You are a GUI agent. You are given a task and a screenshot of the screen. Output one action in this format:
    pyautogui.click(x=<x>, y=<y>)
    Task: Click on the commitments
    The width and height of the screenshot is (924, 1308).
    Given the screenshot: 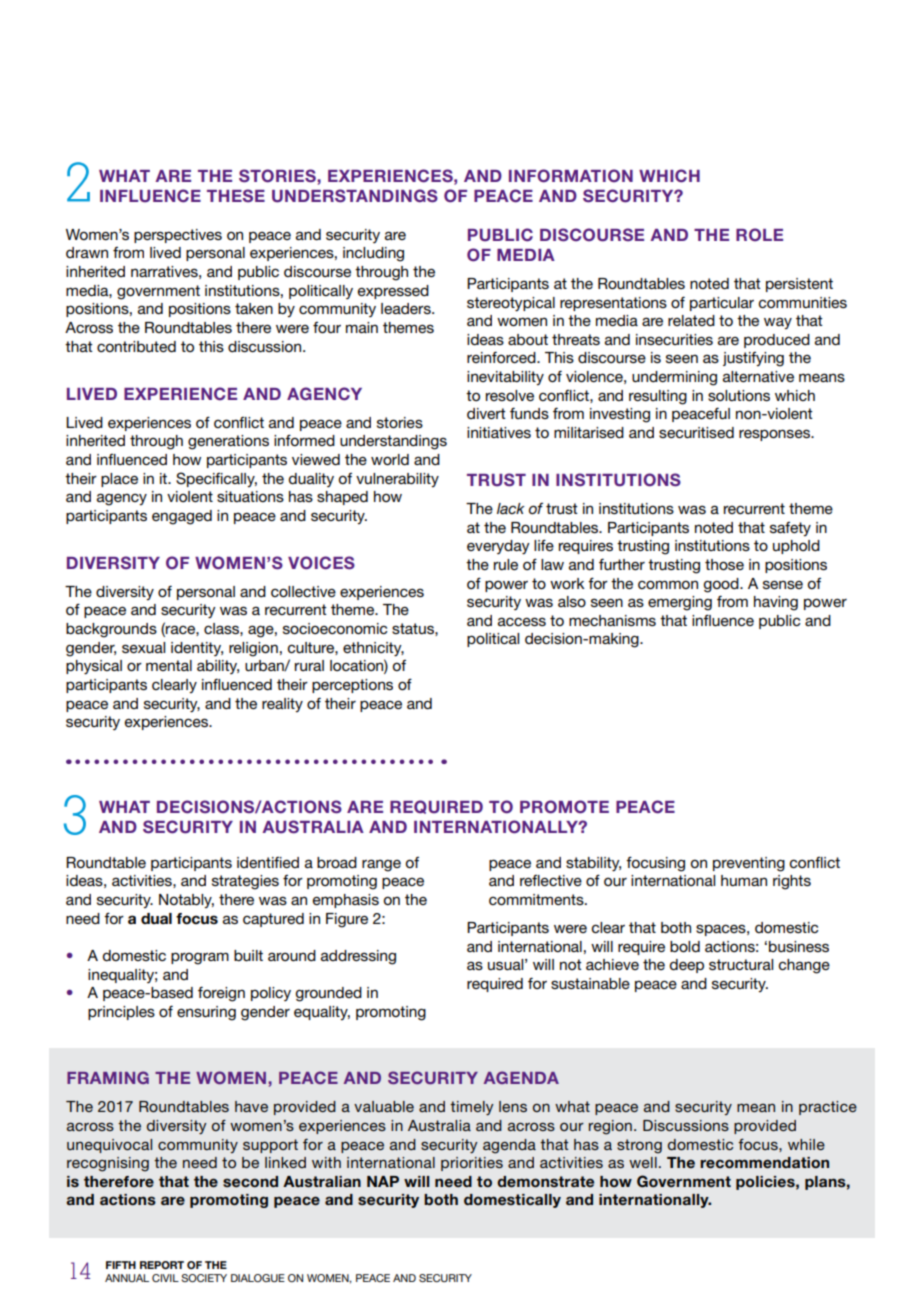 What is the action you would take?
    pyautogui.click(x=537, y=899)
